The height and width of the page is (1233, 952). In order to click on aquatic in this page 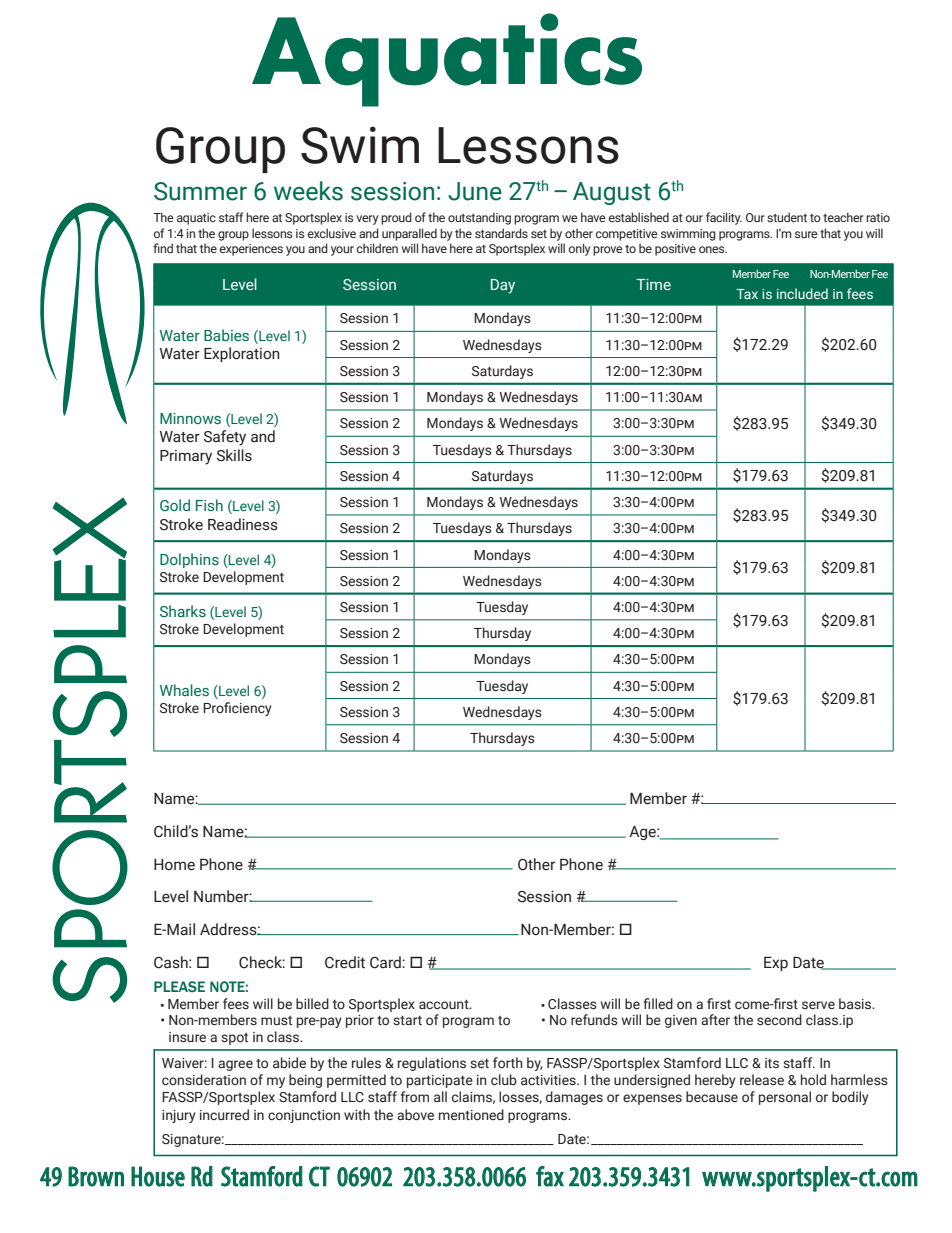, I will do `click(196, 219)`.
